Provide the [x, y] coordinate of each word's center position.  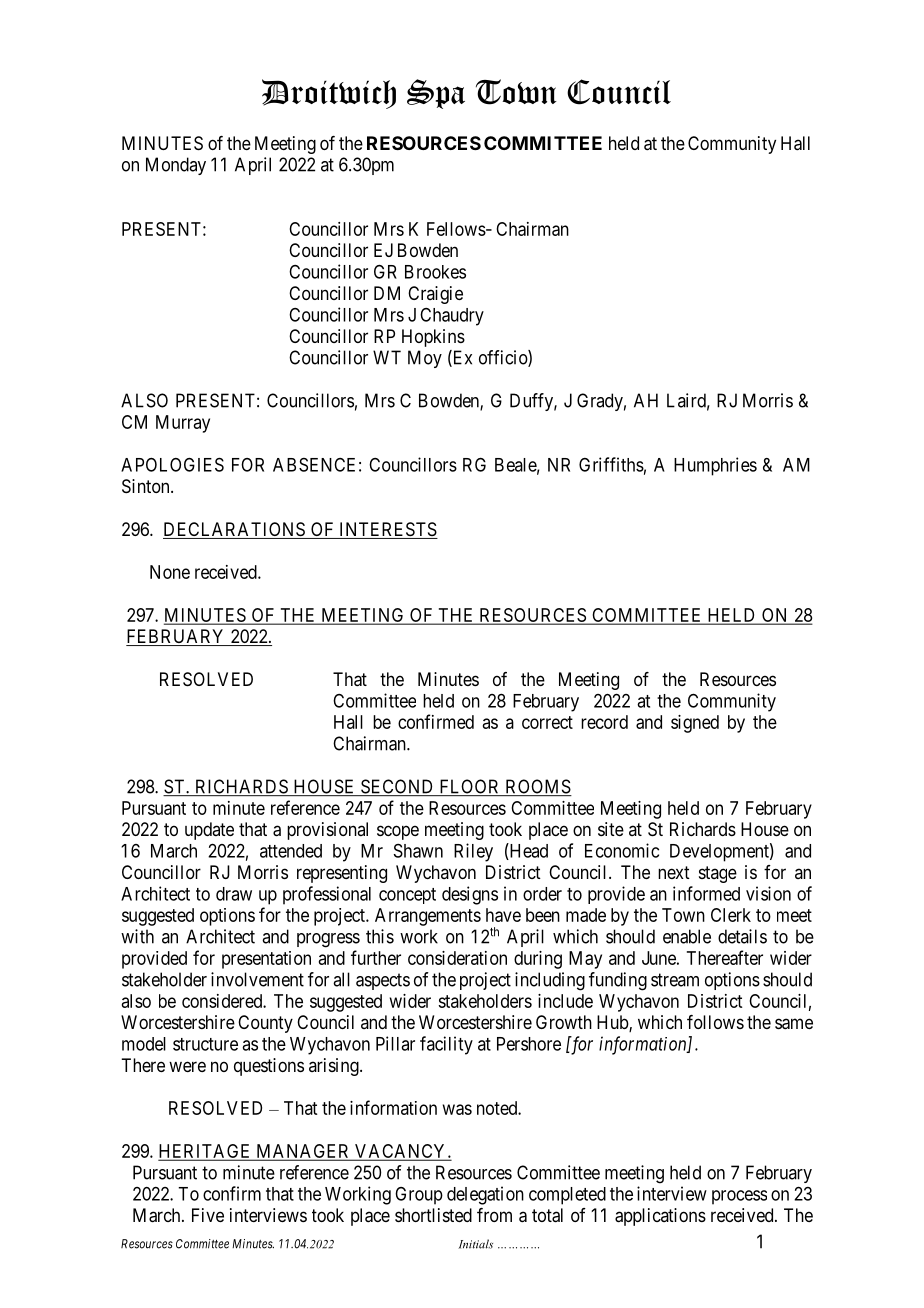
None [170, 572]
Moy [425, 359]
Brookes [435, 272]
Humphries [715, 466]
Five [208, 1215]
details [742, 936]
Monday [176, 166]
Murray [183, 424]
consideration [457, 958]
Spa [436, 94]
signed [695, 724]
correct [547, 722]
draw [234, 894]
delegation [485, 1195]
